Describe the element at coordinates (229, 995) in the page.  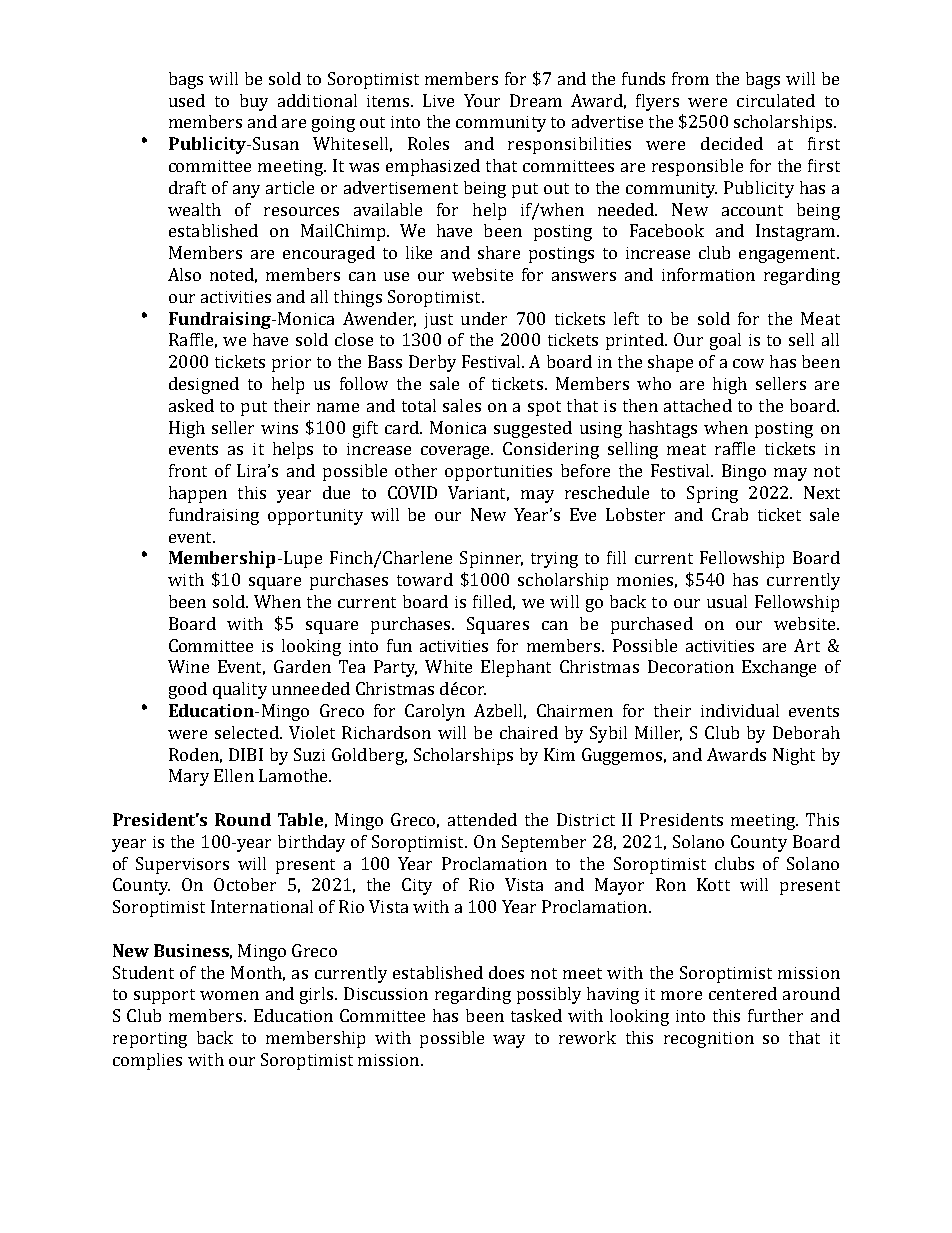
I see `women` at that location.
